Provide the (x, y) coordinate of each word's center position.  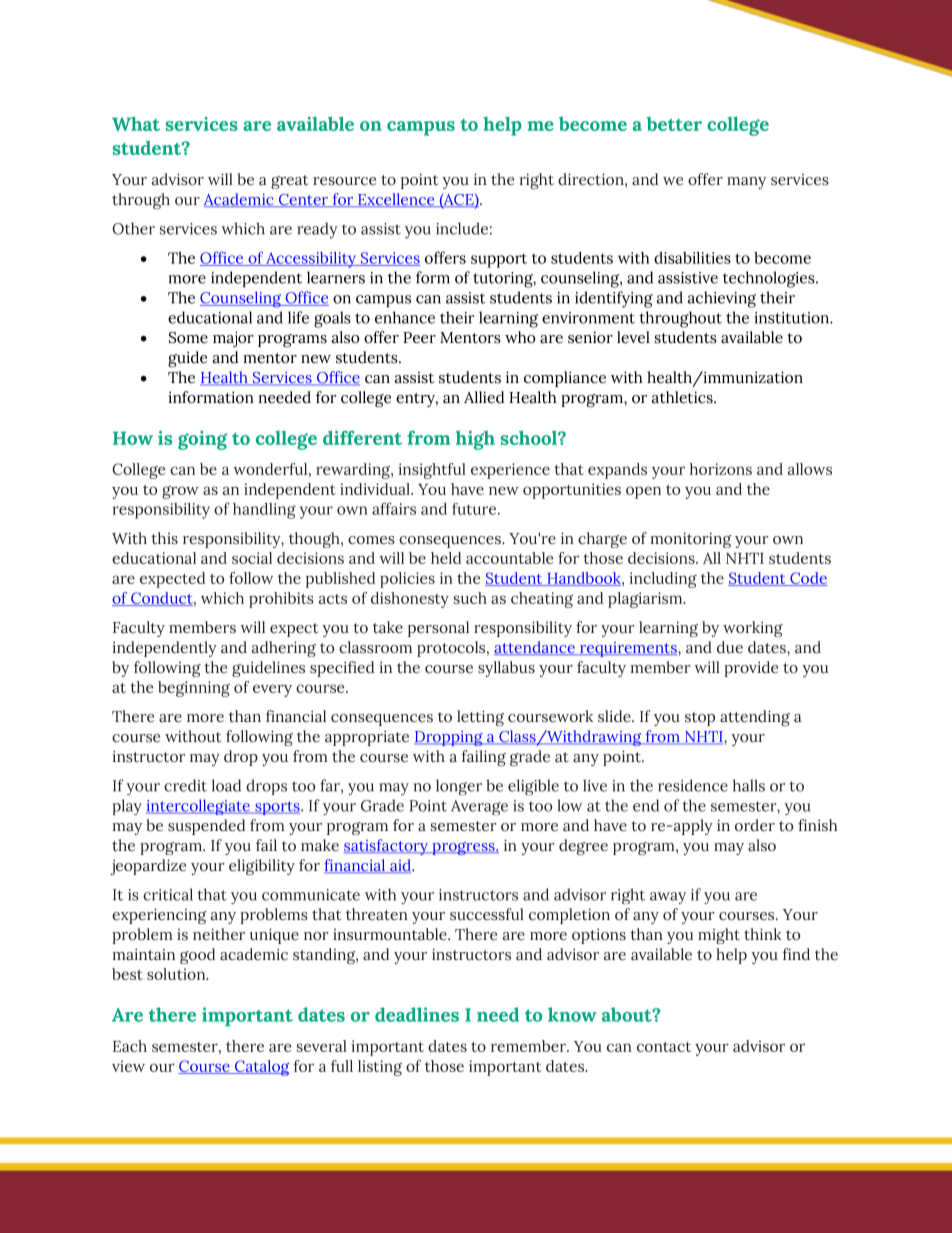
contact (664, 1047)
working (753, 629)
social (252, 558)
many (746, 183)
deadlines (417, 1014)
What (136, 123)
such (470, 598)
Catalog (261, 1068)
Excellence (396, 200)
